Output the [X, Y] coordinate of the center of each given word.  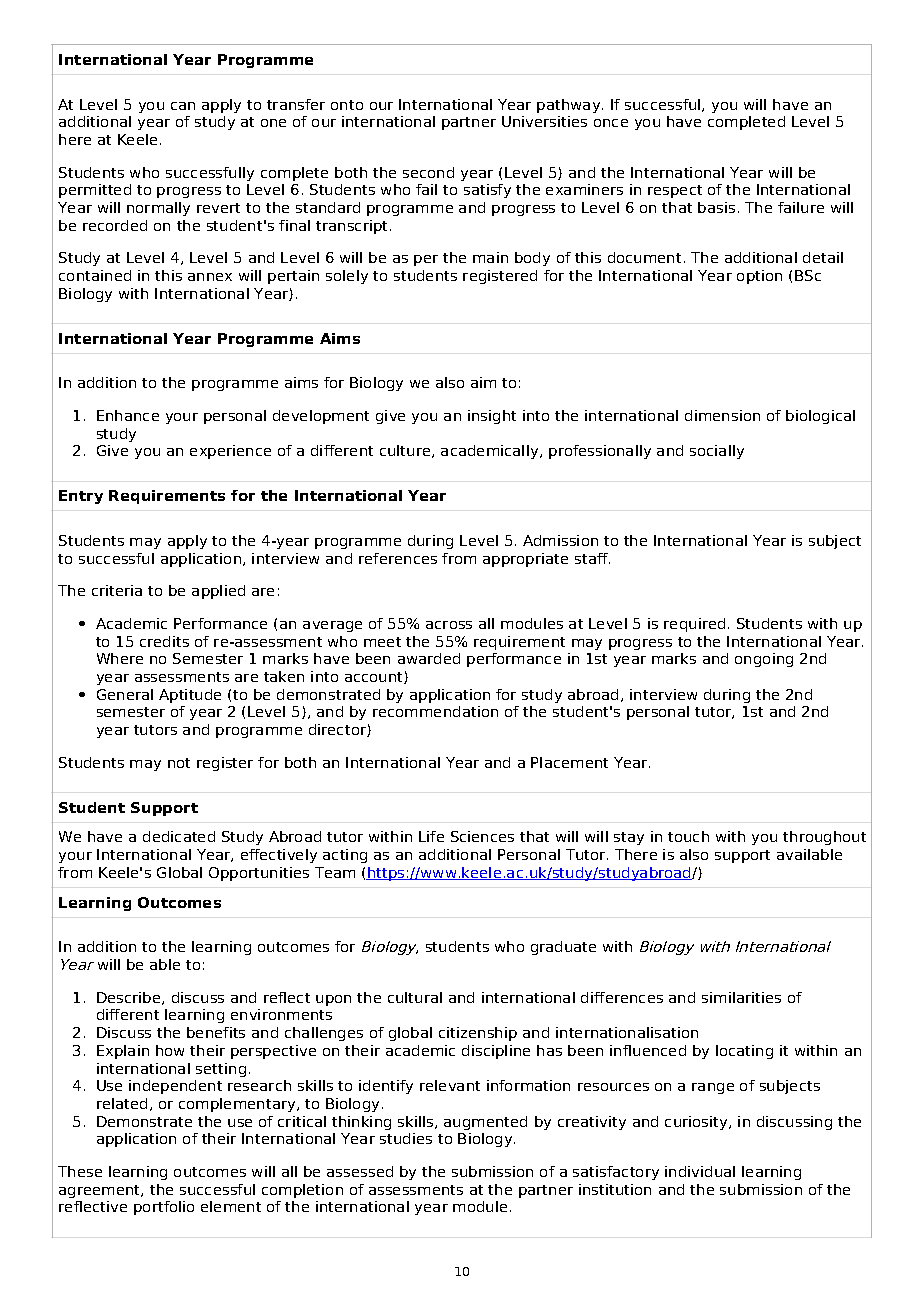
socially [717, 452]
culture [406, 451]
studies [406, 1138]
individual [700, 1171]
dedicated [179, 836]
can [183, 106]
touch [688, 836]
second [428, 172]
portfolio [164, 1208]
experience [230, 452]
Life [431, 836]
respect [675, 191]
